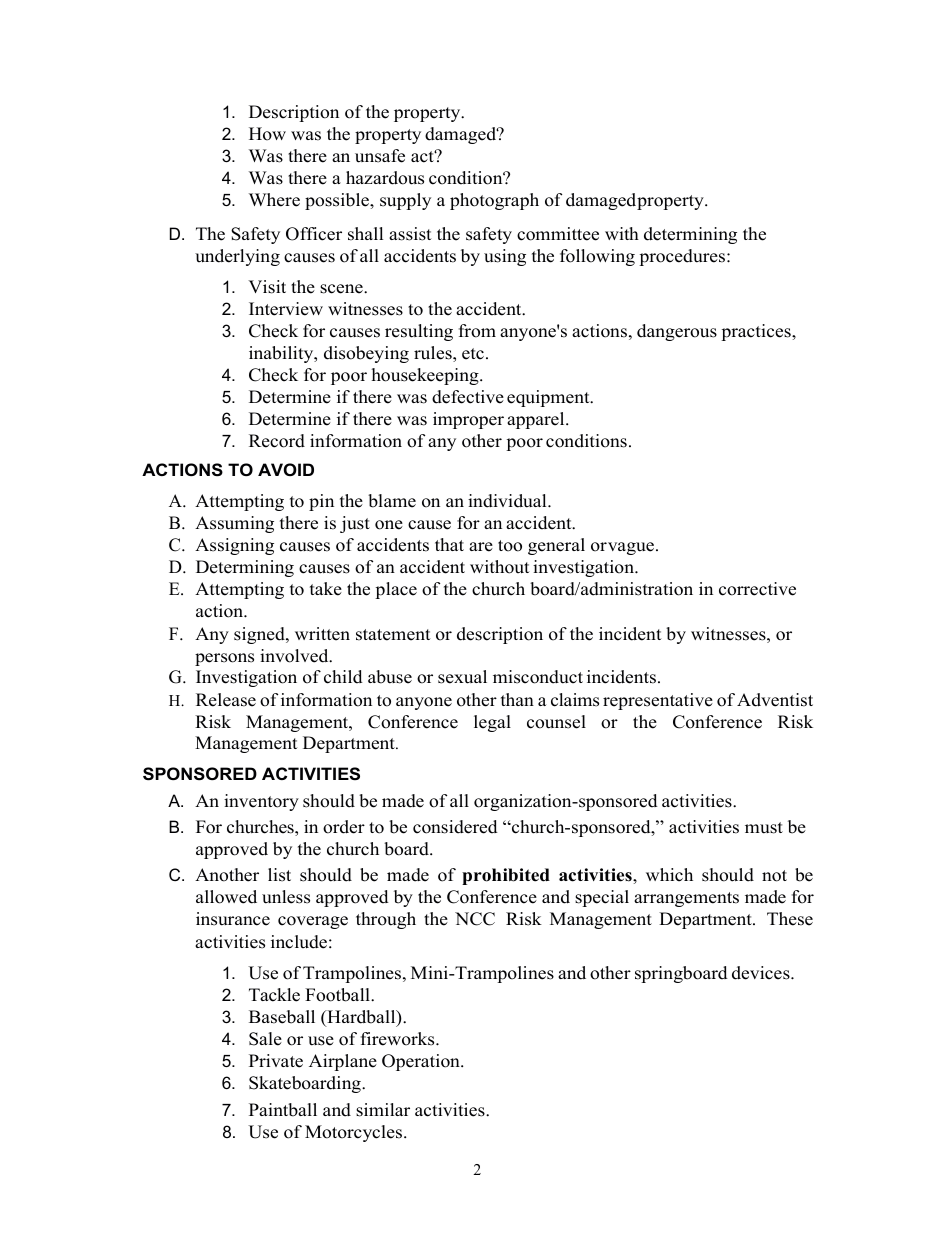 The width and height of the image is (952, 1233). Describe the element at coordinates (494, 201) in the image. I see `photograph` at that location.
